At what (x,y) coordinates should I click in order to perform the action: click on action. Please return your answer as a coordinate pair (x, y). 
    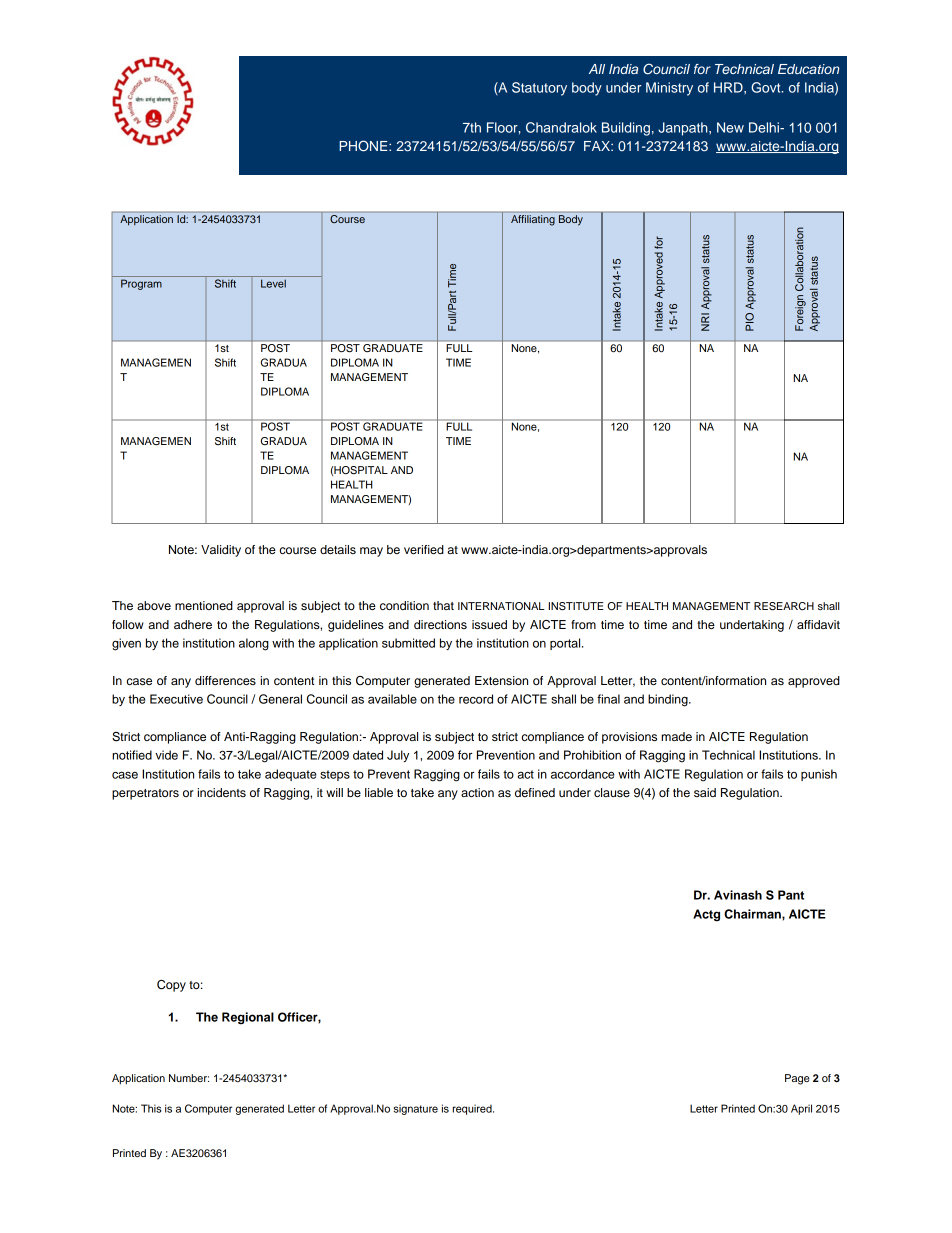
    Looking at the image, I should click on (477, 792).
